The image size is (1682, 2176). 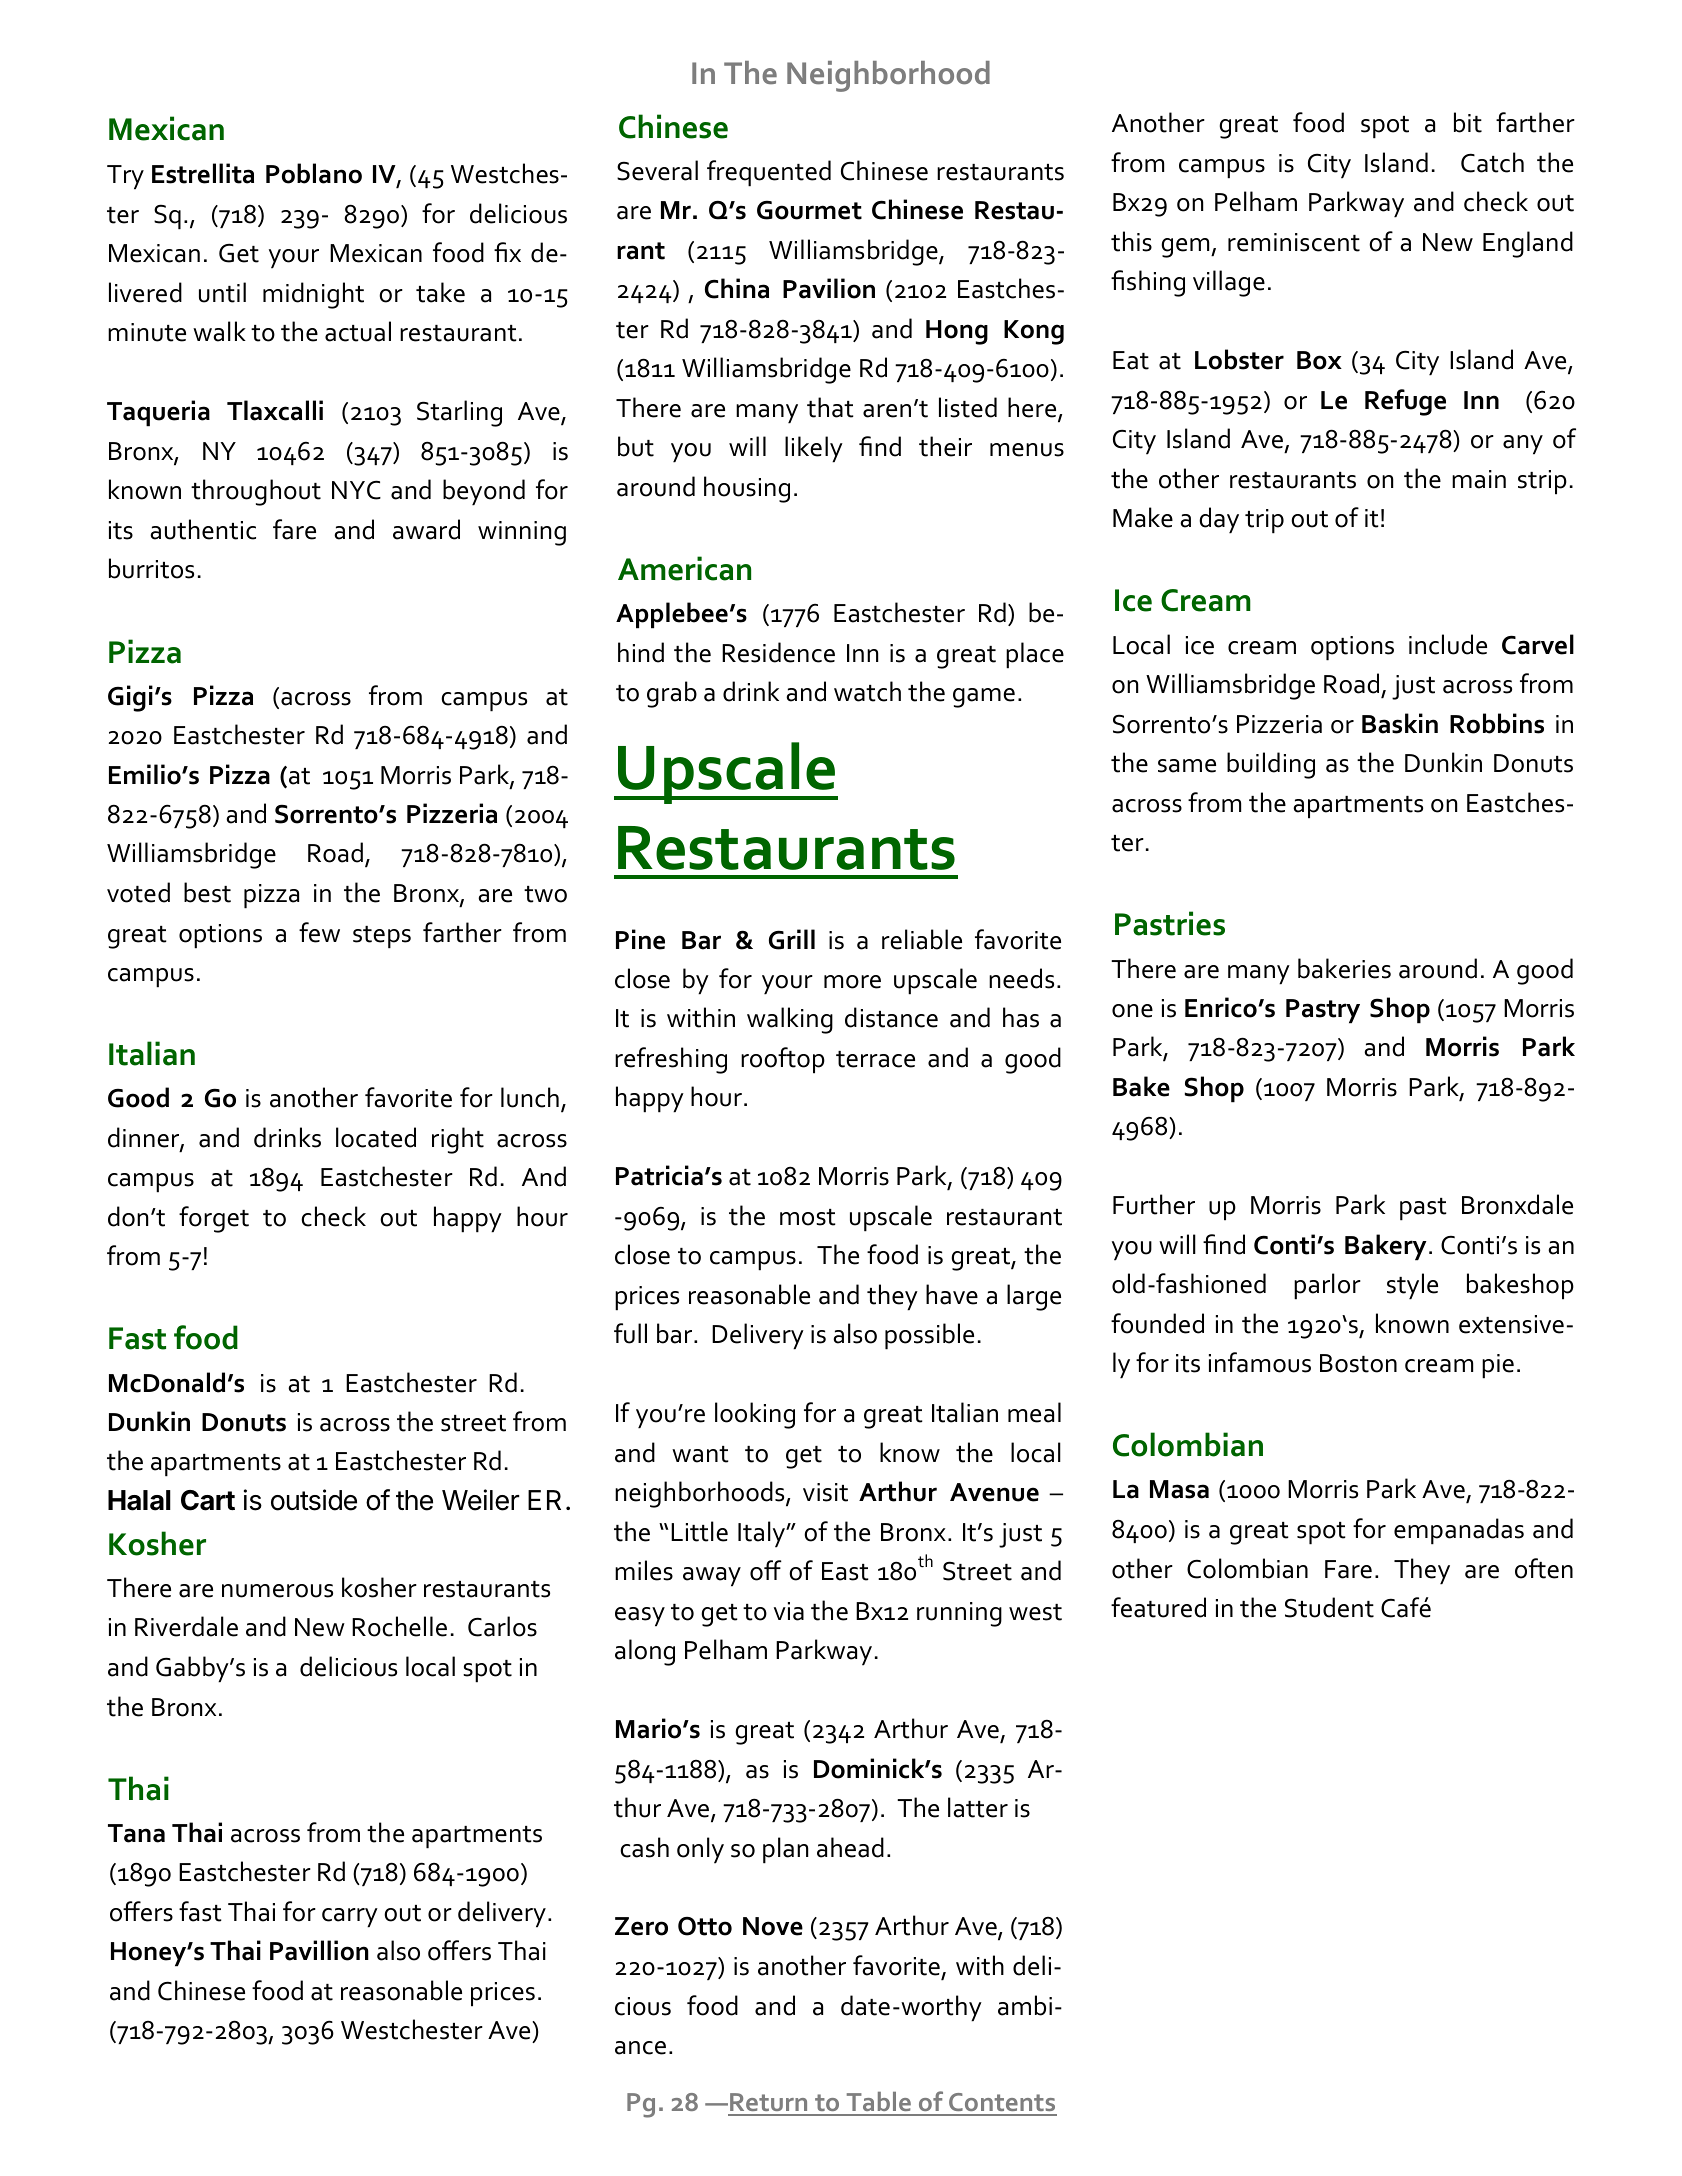 What do you see at coordinates (809, 210) in the screenshot?
I see `Gourmet` at bounding box center [809, 210].
